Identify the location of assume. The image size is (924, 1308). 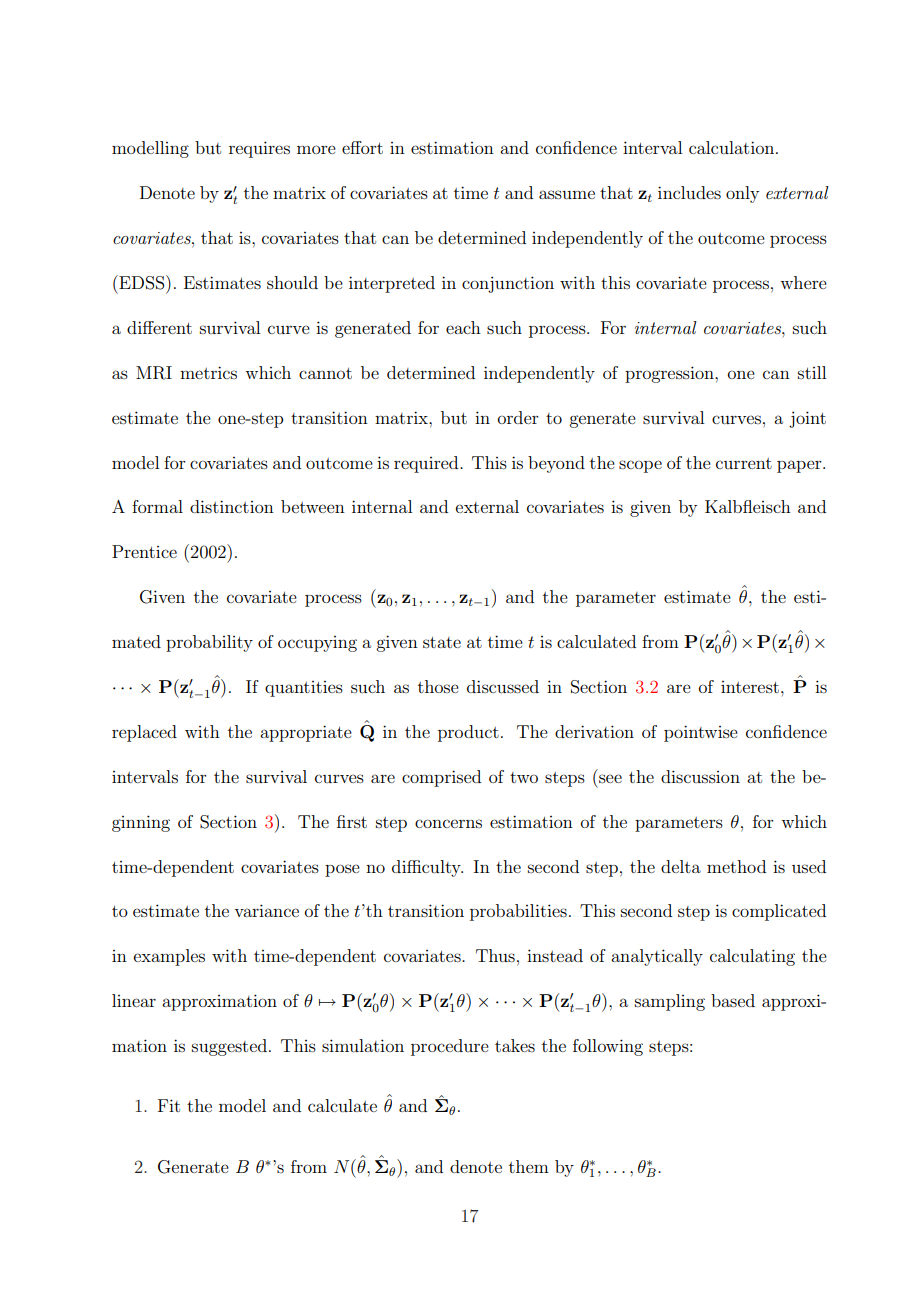
(567, 194).
